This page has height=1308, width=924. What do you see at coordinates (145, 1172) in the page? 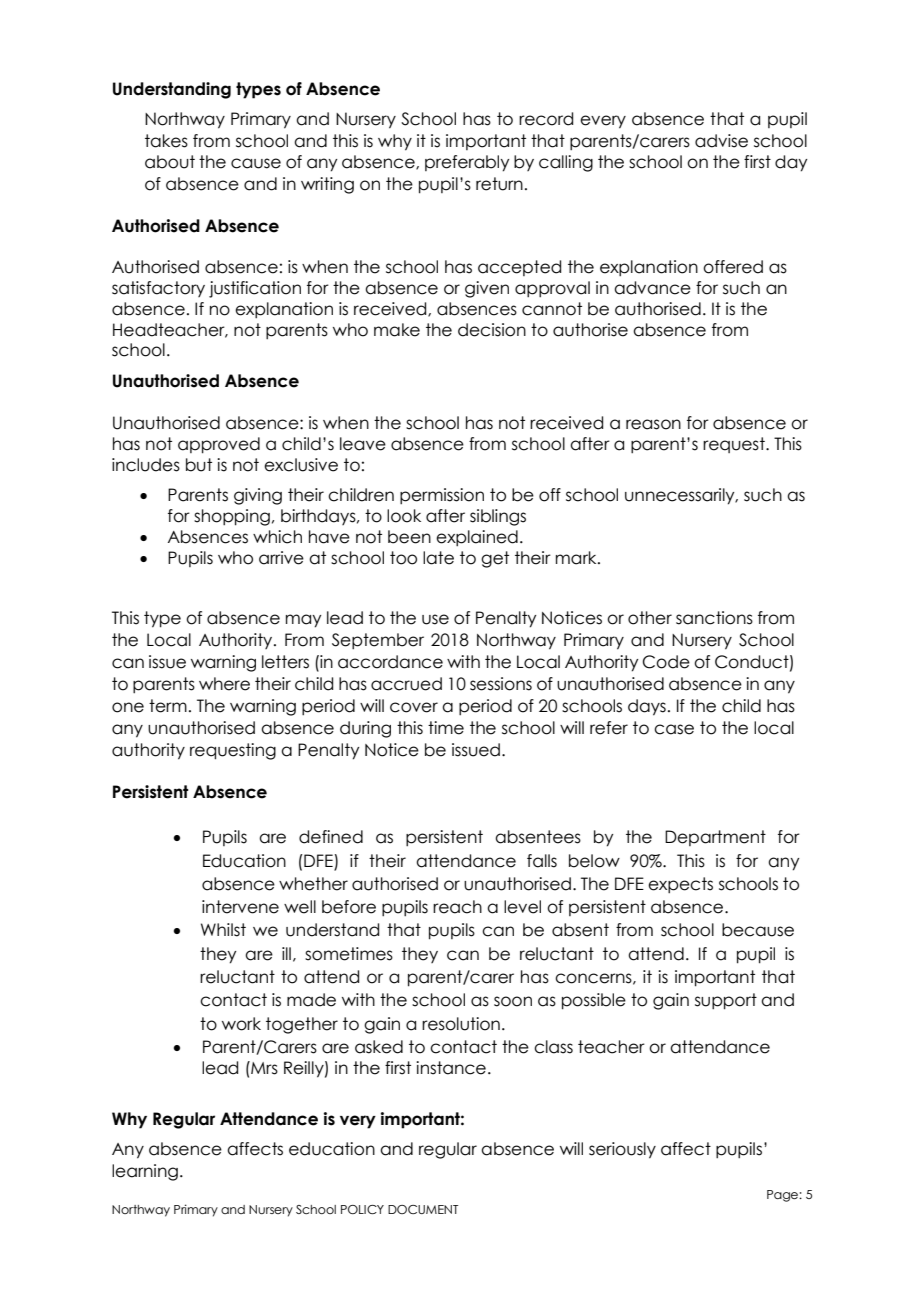
I see `learning` at bounding box center [145, 1172].
